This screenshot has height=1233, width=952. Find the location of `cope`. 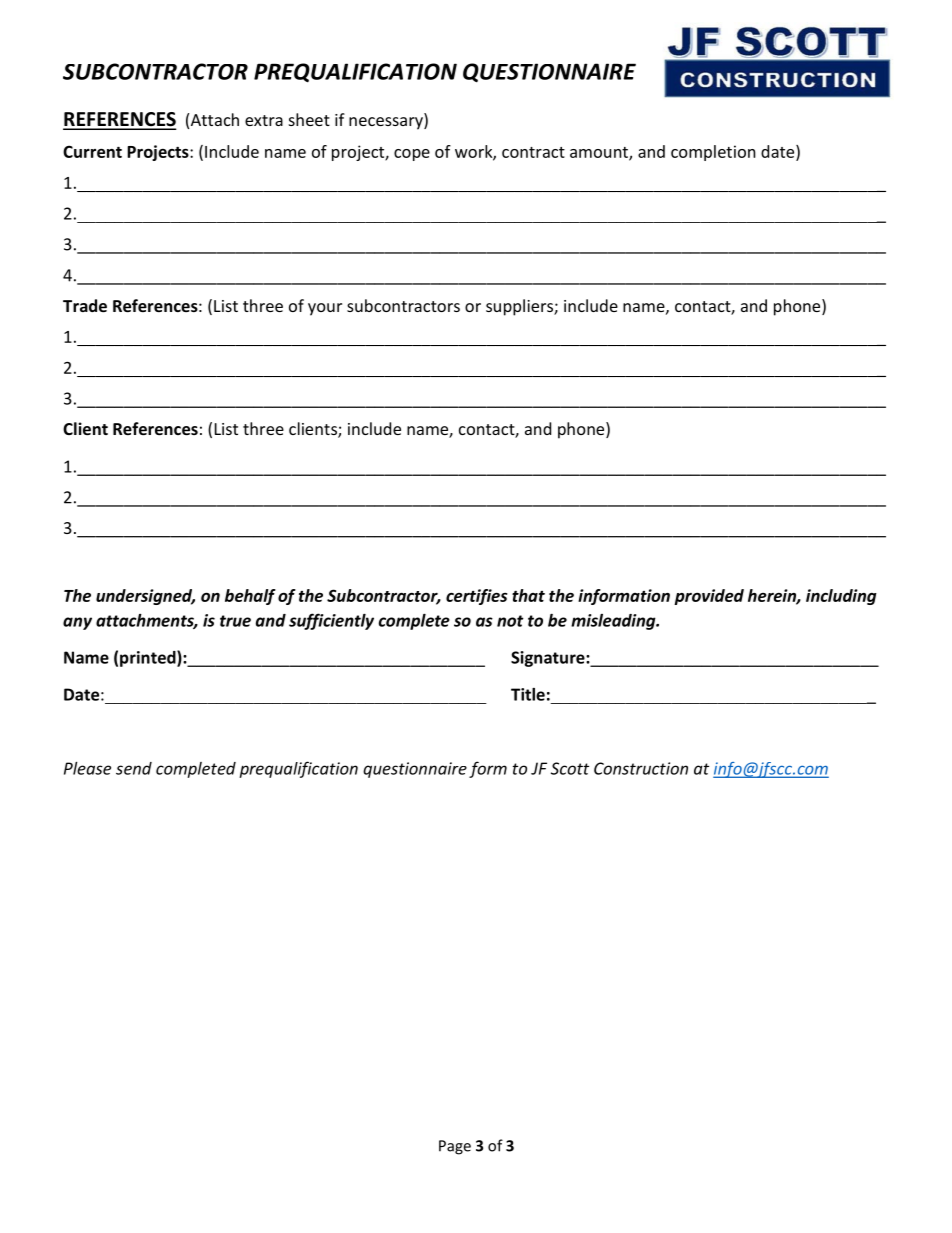

cope is located at coordinates (412, 155).
